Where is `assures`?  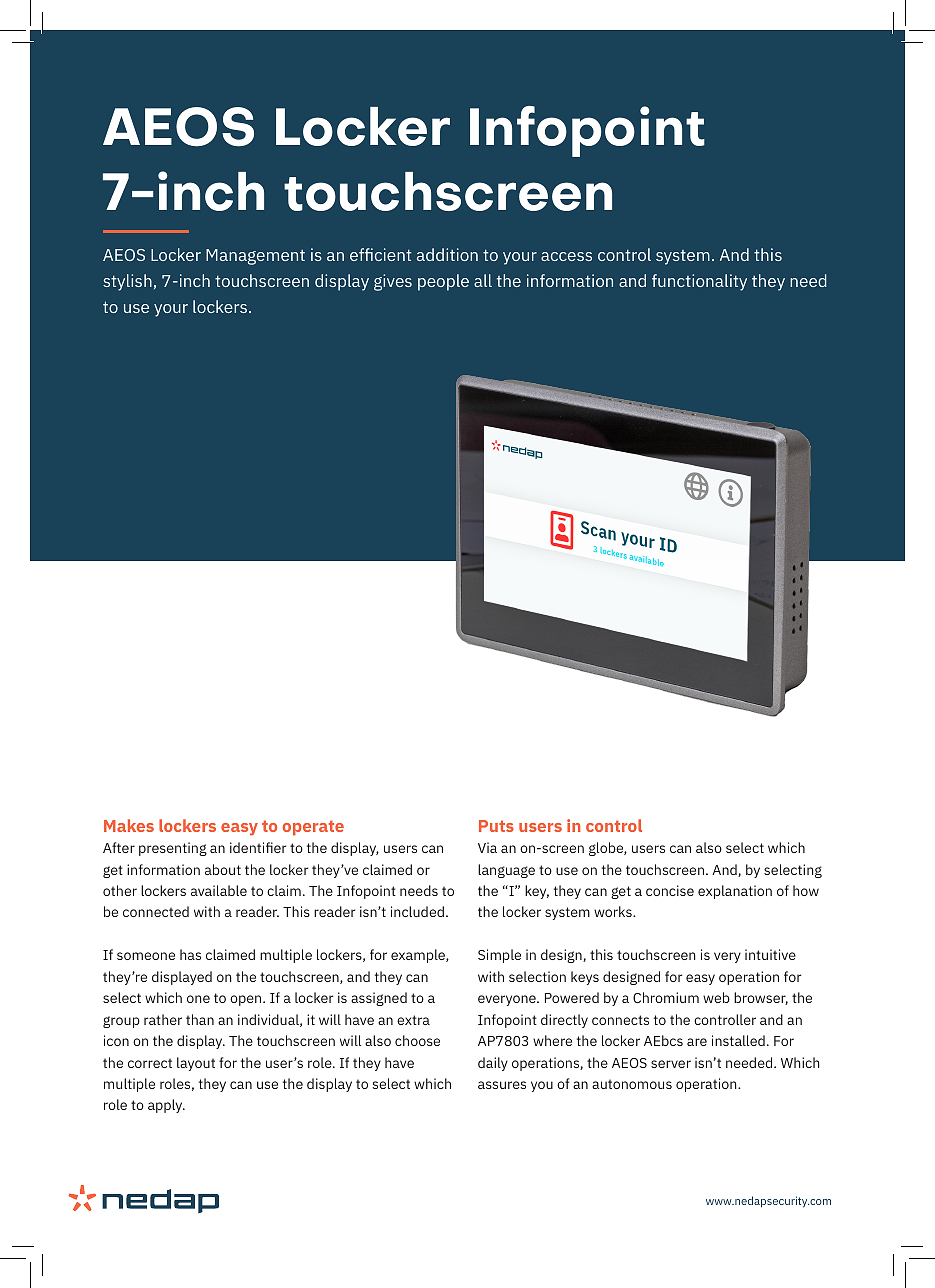
assures is located at coordinates (502, 1085).
